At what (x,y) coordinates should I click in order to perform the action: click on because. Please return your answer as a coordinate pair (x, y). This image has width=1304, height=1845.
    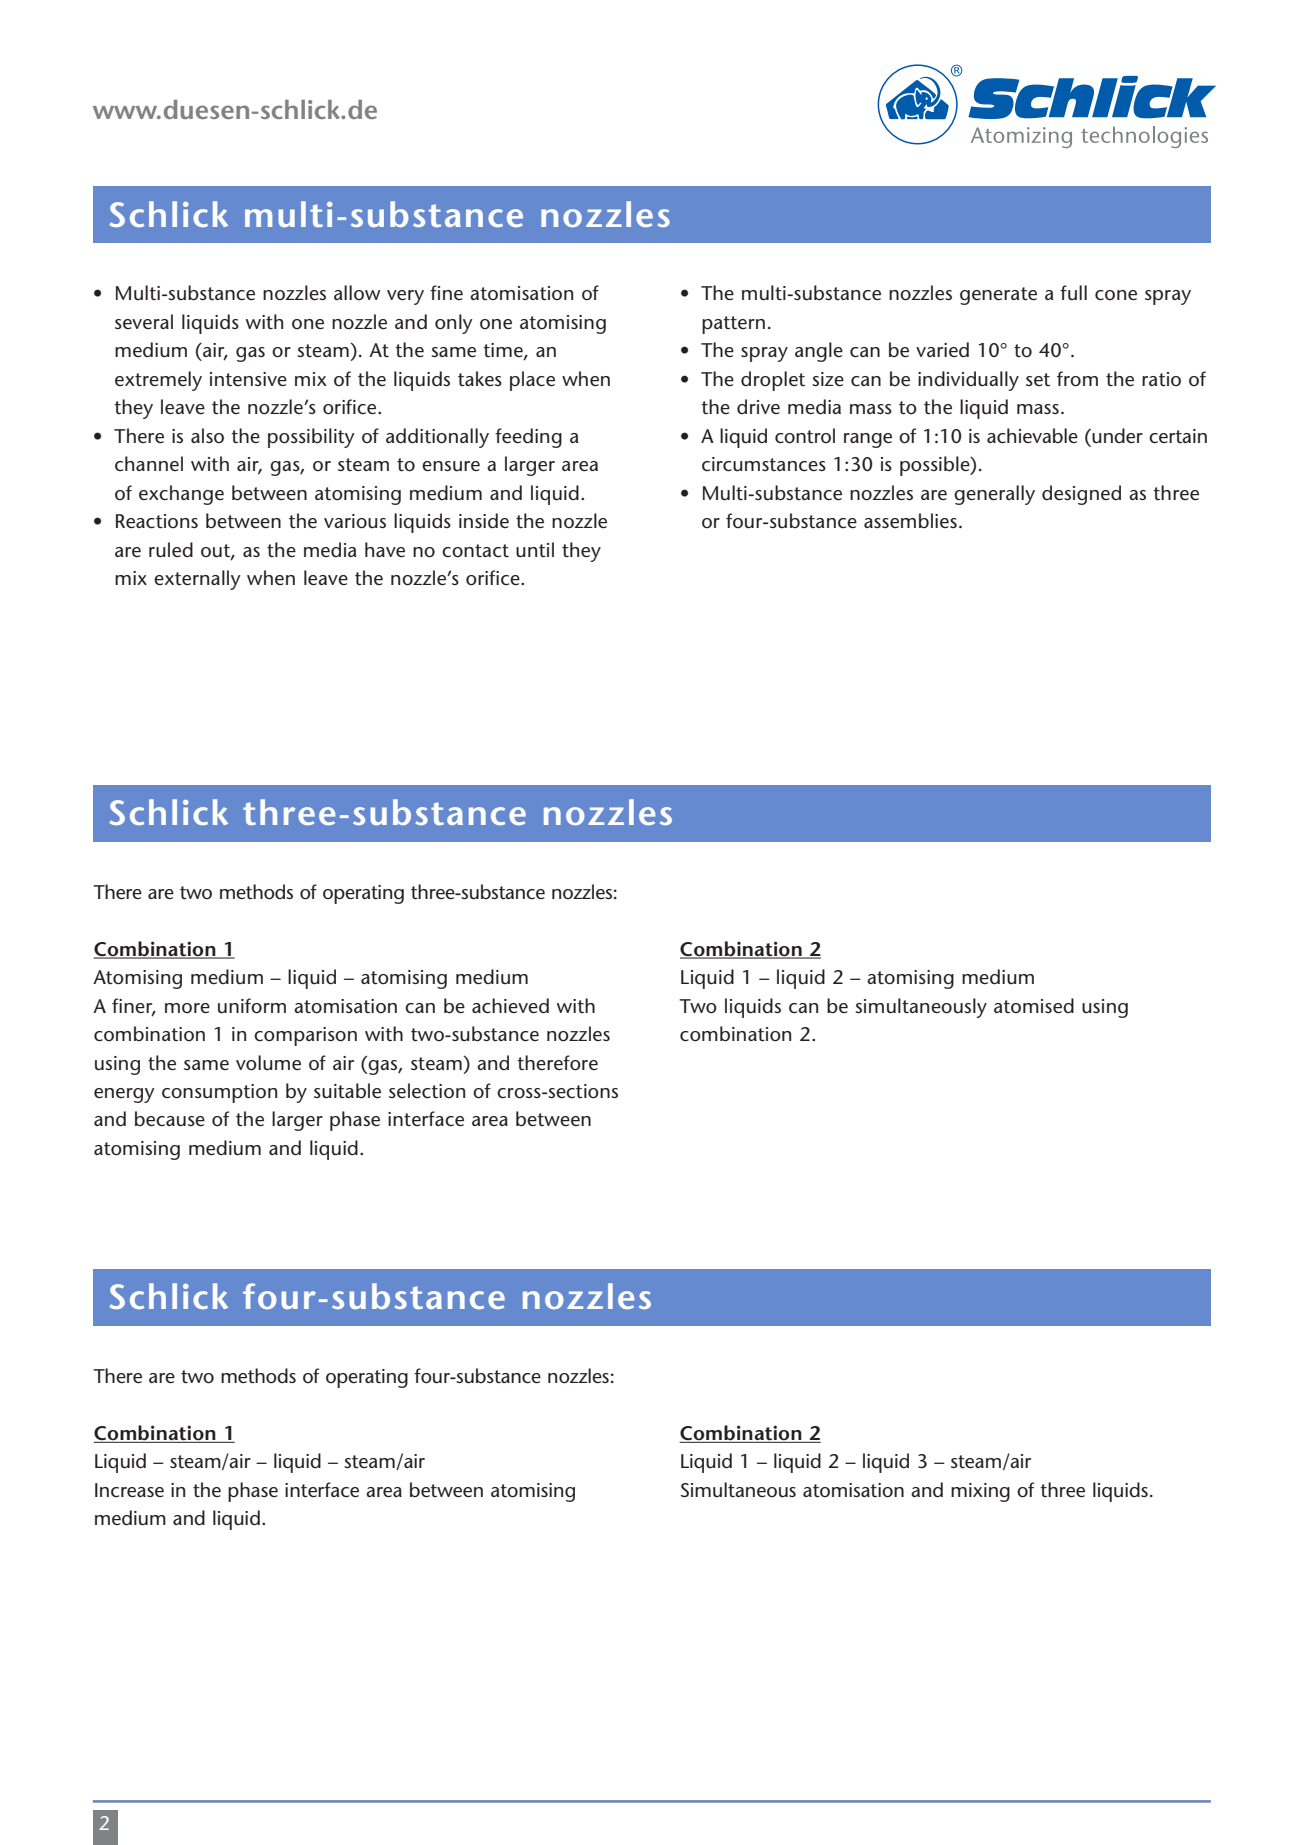
    Looking at the image, I should click on (170, 1119).
